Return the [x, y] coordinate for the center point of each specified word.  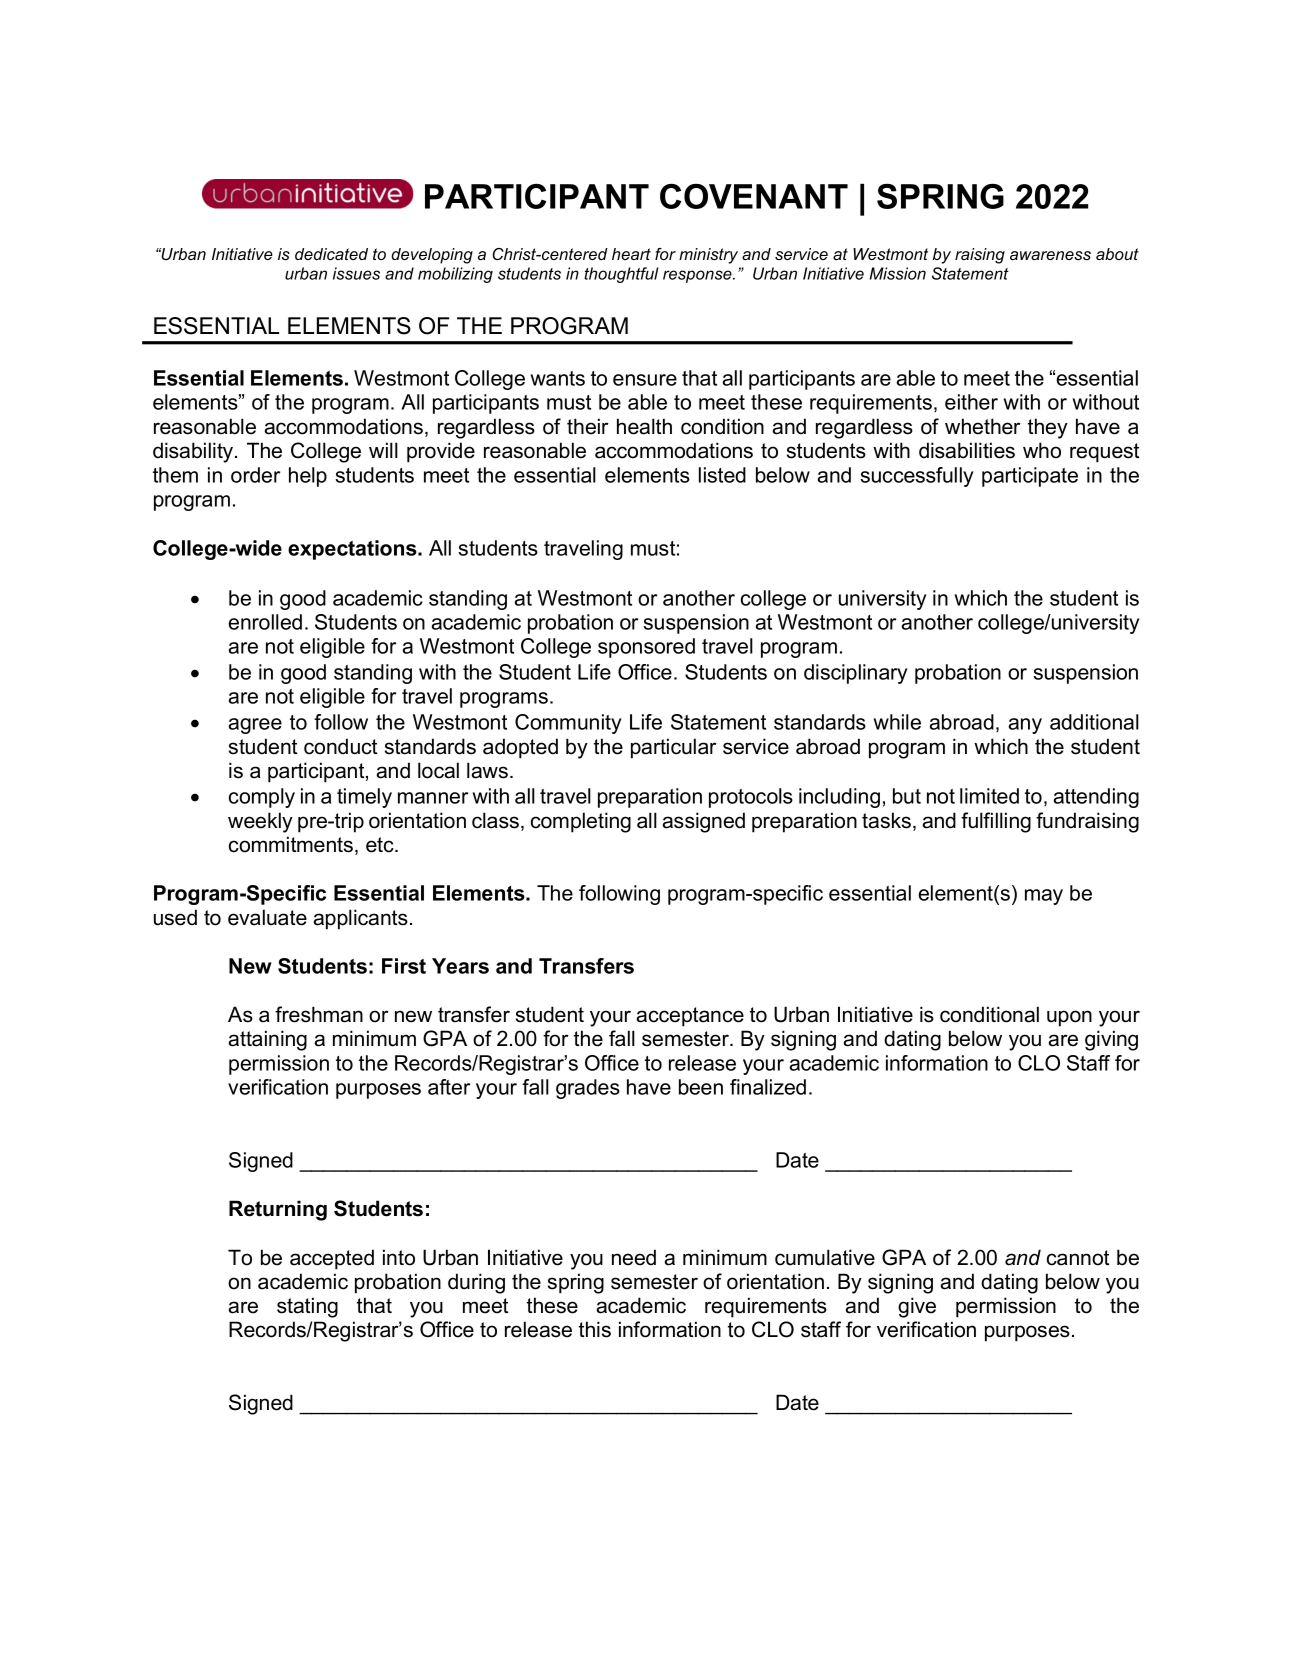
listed [722, 475]
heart [631, 254]
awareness [1050, 255]
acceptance [690, 1017]
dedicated [331, 254]
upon [1069, 1018]
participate [1030, 477]
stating [307, 1307]
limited [989, 796]
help [308, 477]
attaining [268, 1040]
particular [674, 748]
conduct [340, 746]
